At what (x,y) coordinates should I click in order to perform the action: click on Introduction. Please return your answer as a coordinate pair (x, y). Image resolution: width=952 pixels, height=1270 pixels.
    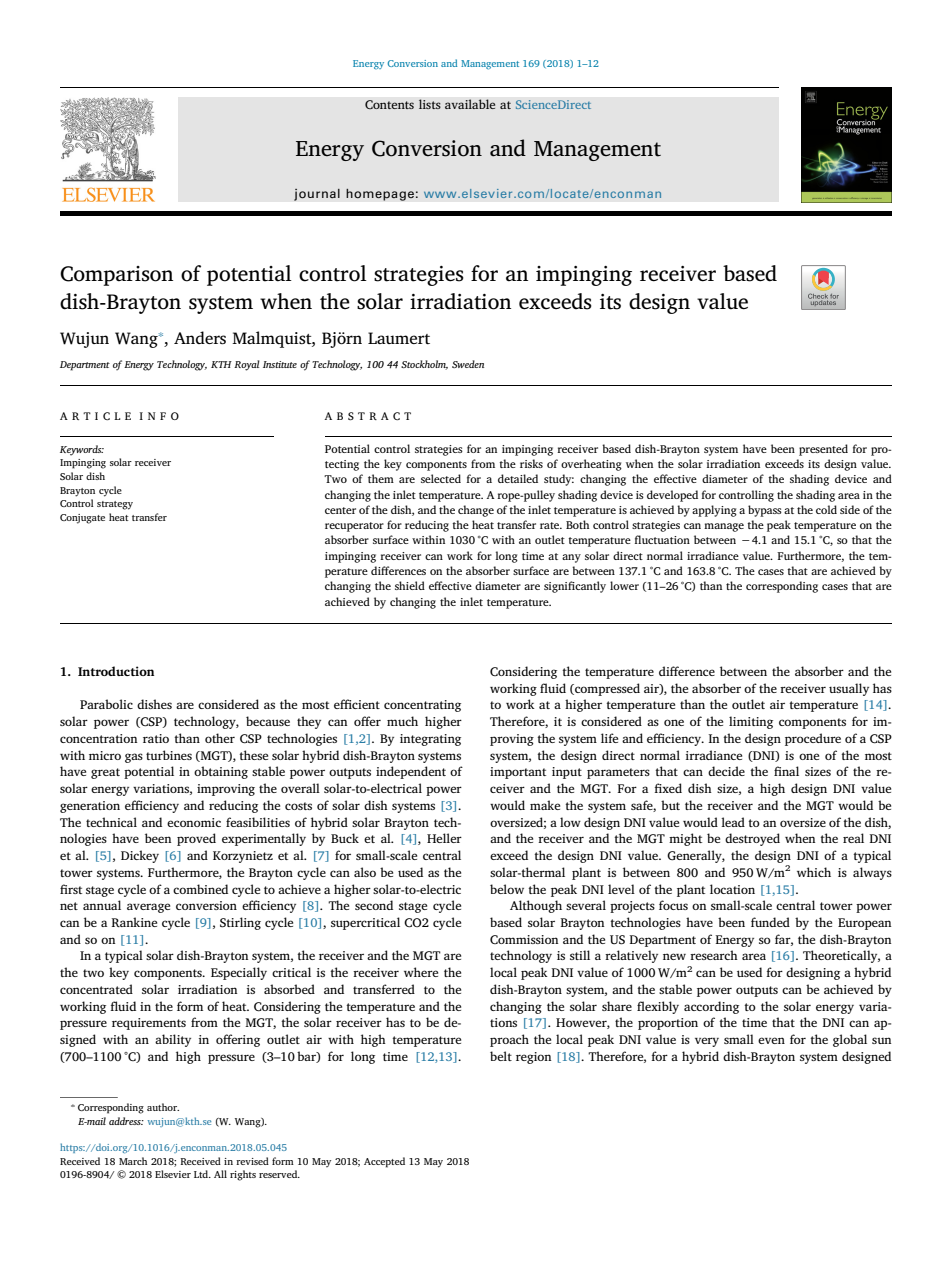
    Looking at the image, I should click on (116, 671).
